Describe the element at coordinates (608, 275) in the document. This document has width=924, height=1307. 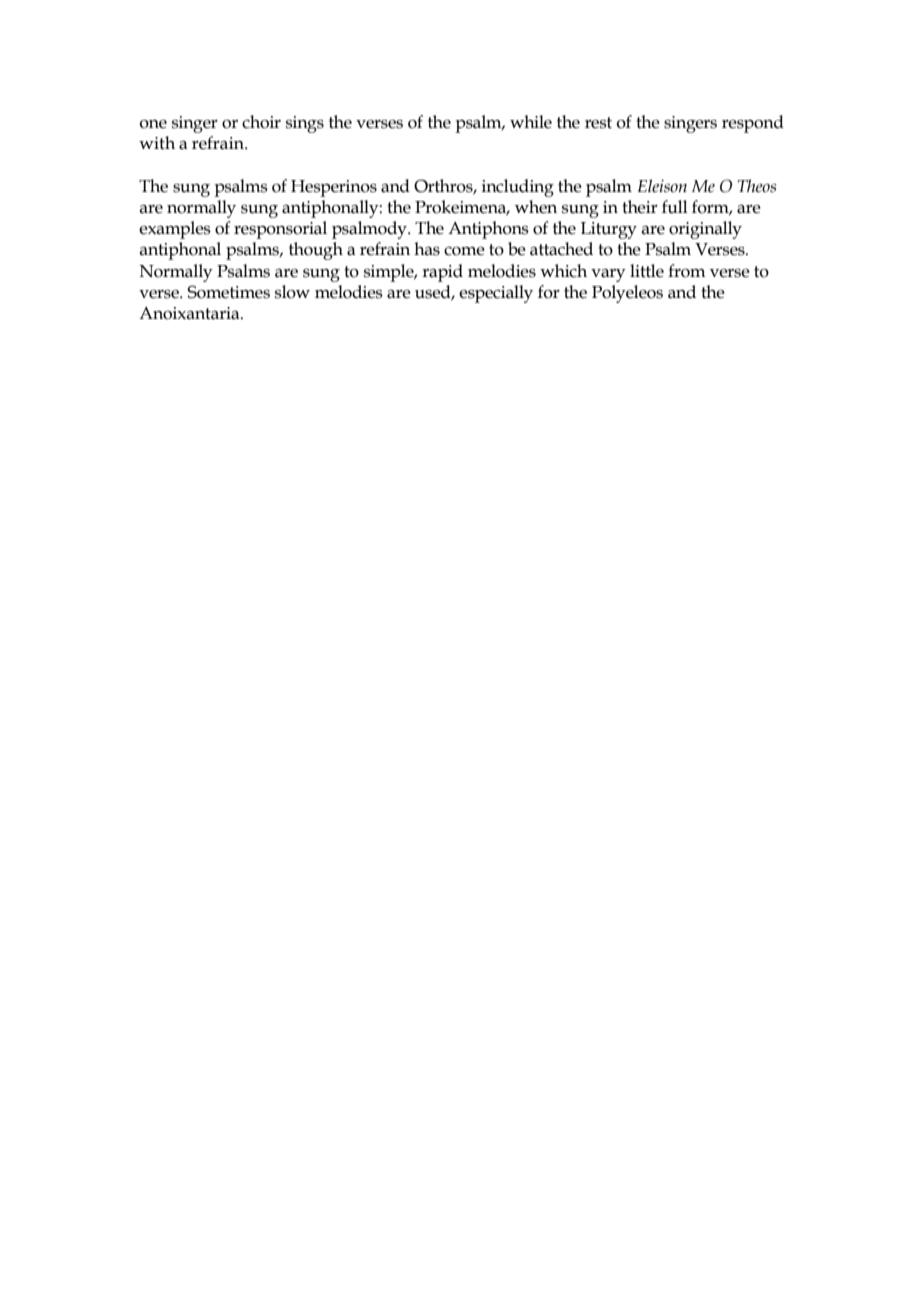
I see `vary` at that location.
